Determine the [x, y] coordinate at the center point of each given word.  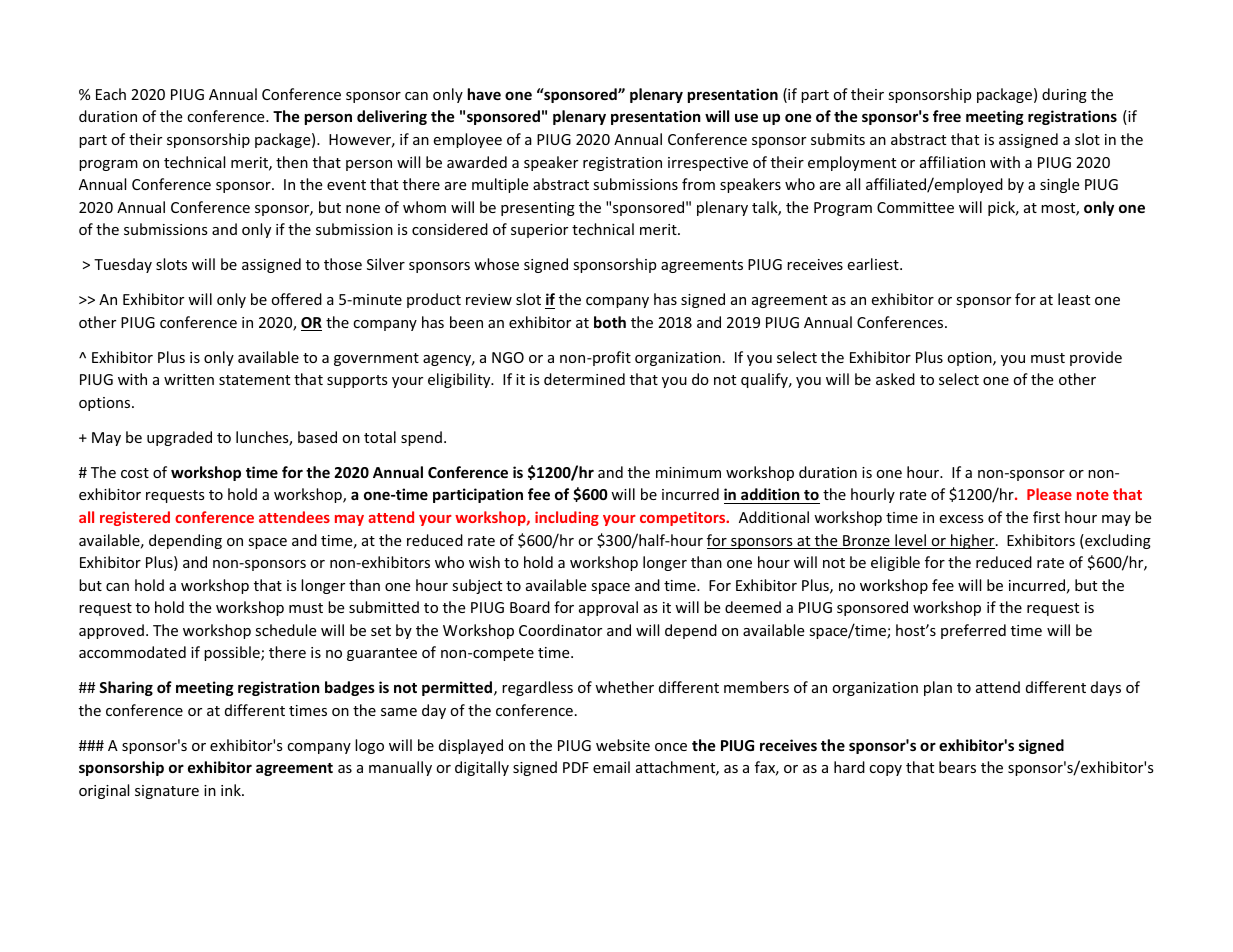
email [611, 767]
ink [232, 790]
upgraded [179, 438]
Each [111, 94]
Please [1049, 494]
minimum [688, 472]
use [746, 117]
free [947, 116]
